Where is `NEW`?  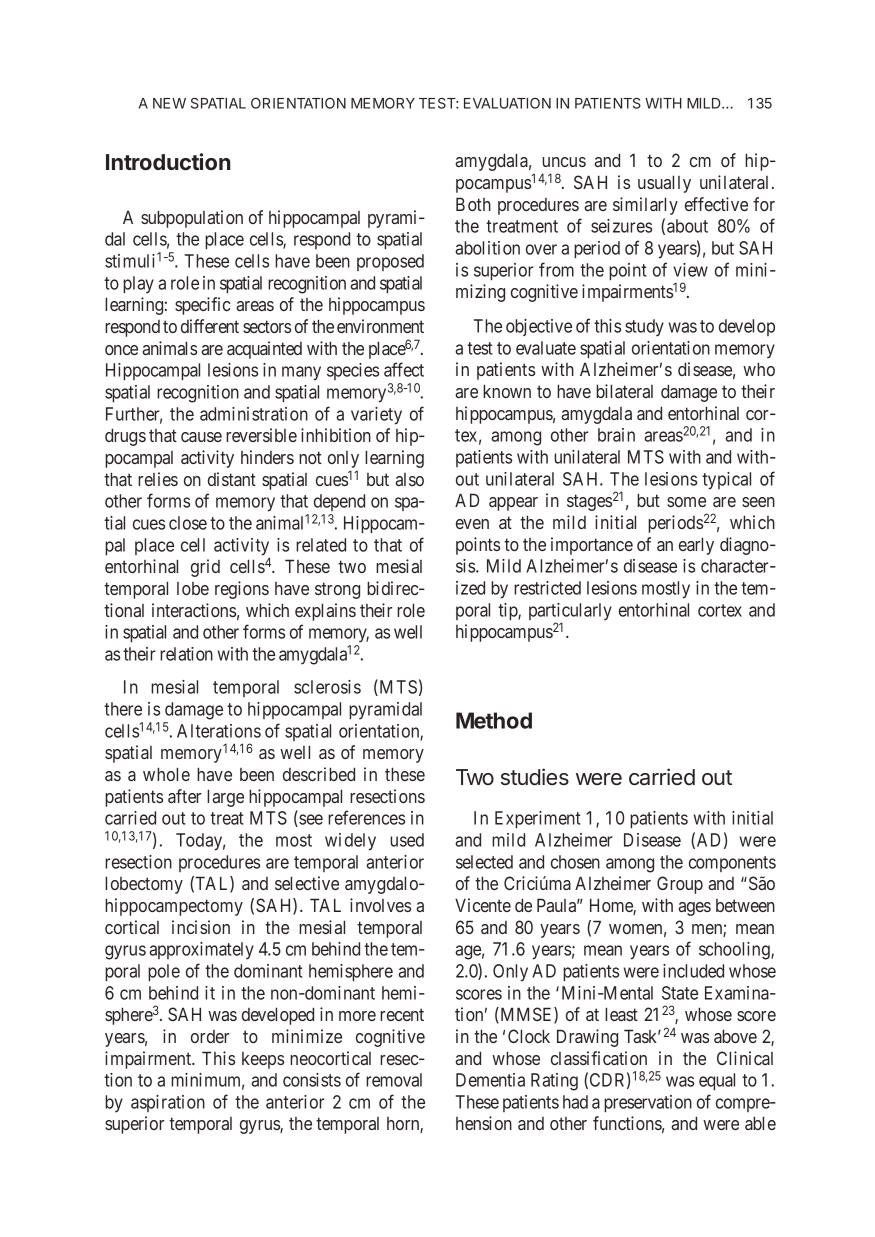 NEW is located at coordinates (169, 103).
